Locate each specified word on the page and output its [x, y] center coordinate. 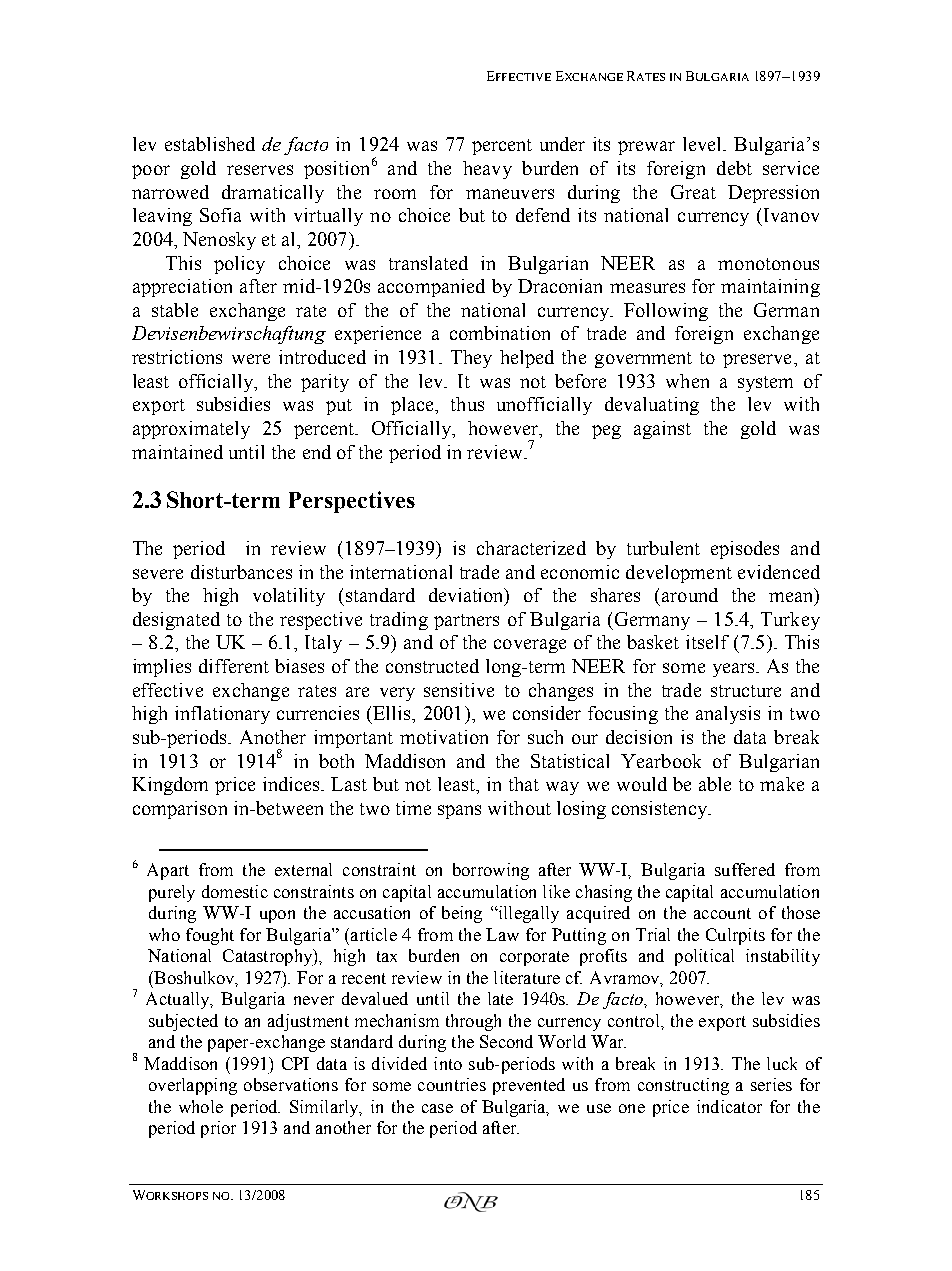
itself [707, 642]
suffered [745, 869]
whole [201, 1106]
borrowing [491, 871]
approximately [191, 430]
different [234, 666]
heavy [487, 170]
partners [466, 622]
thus [467, 404]
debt [734, 168]
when [687, 381]
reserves [260, 170]
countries [452, 1084]
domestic [235, 891]
